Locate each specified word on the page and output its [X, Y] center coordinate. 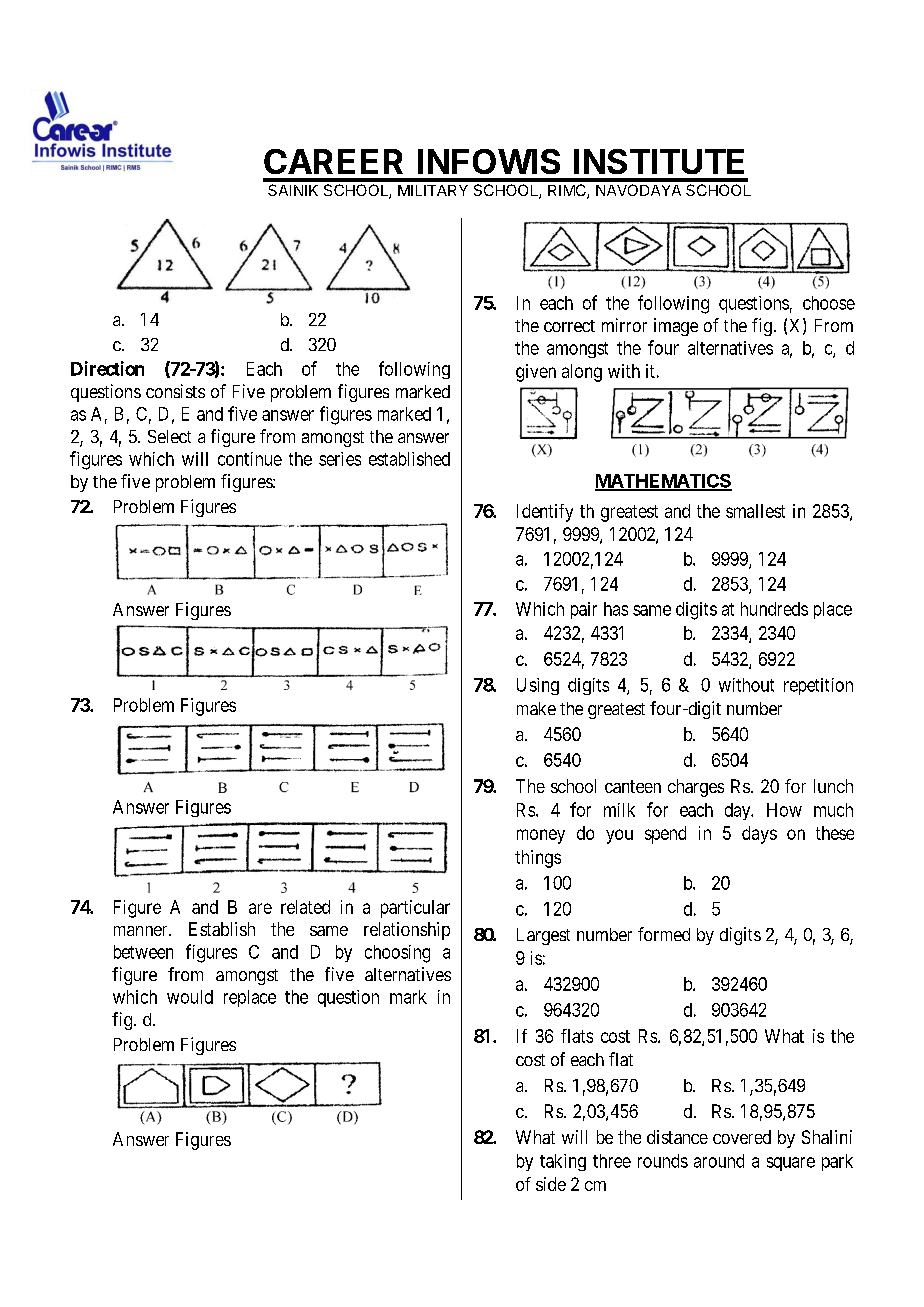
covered [742, 1137]
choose [829, 303]
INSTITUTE [659, 161]
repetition [818, 686]
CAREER [333, 161]
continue [250, 459]
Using [538, 686]
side [551, 1184]
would [190, 997]
